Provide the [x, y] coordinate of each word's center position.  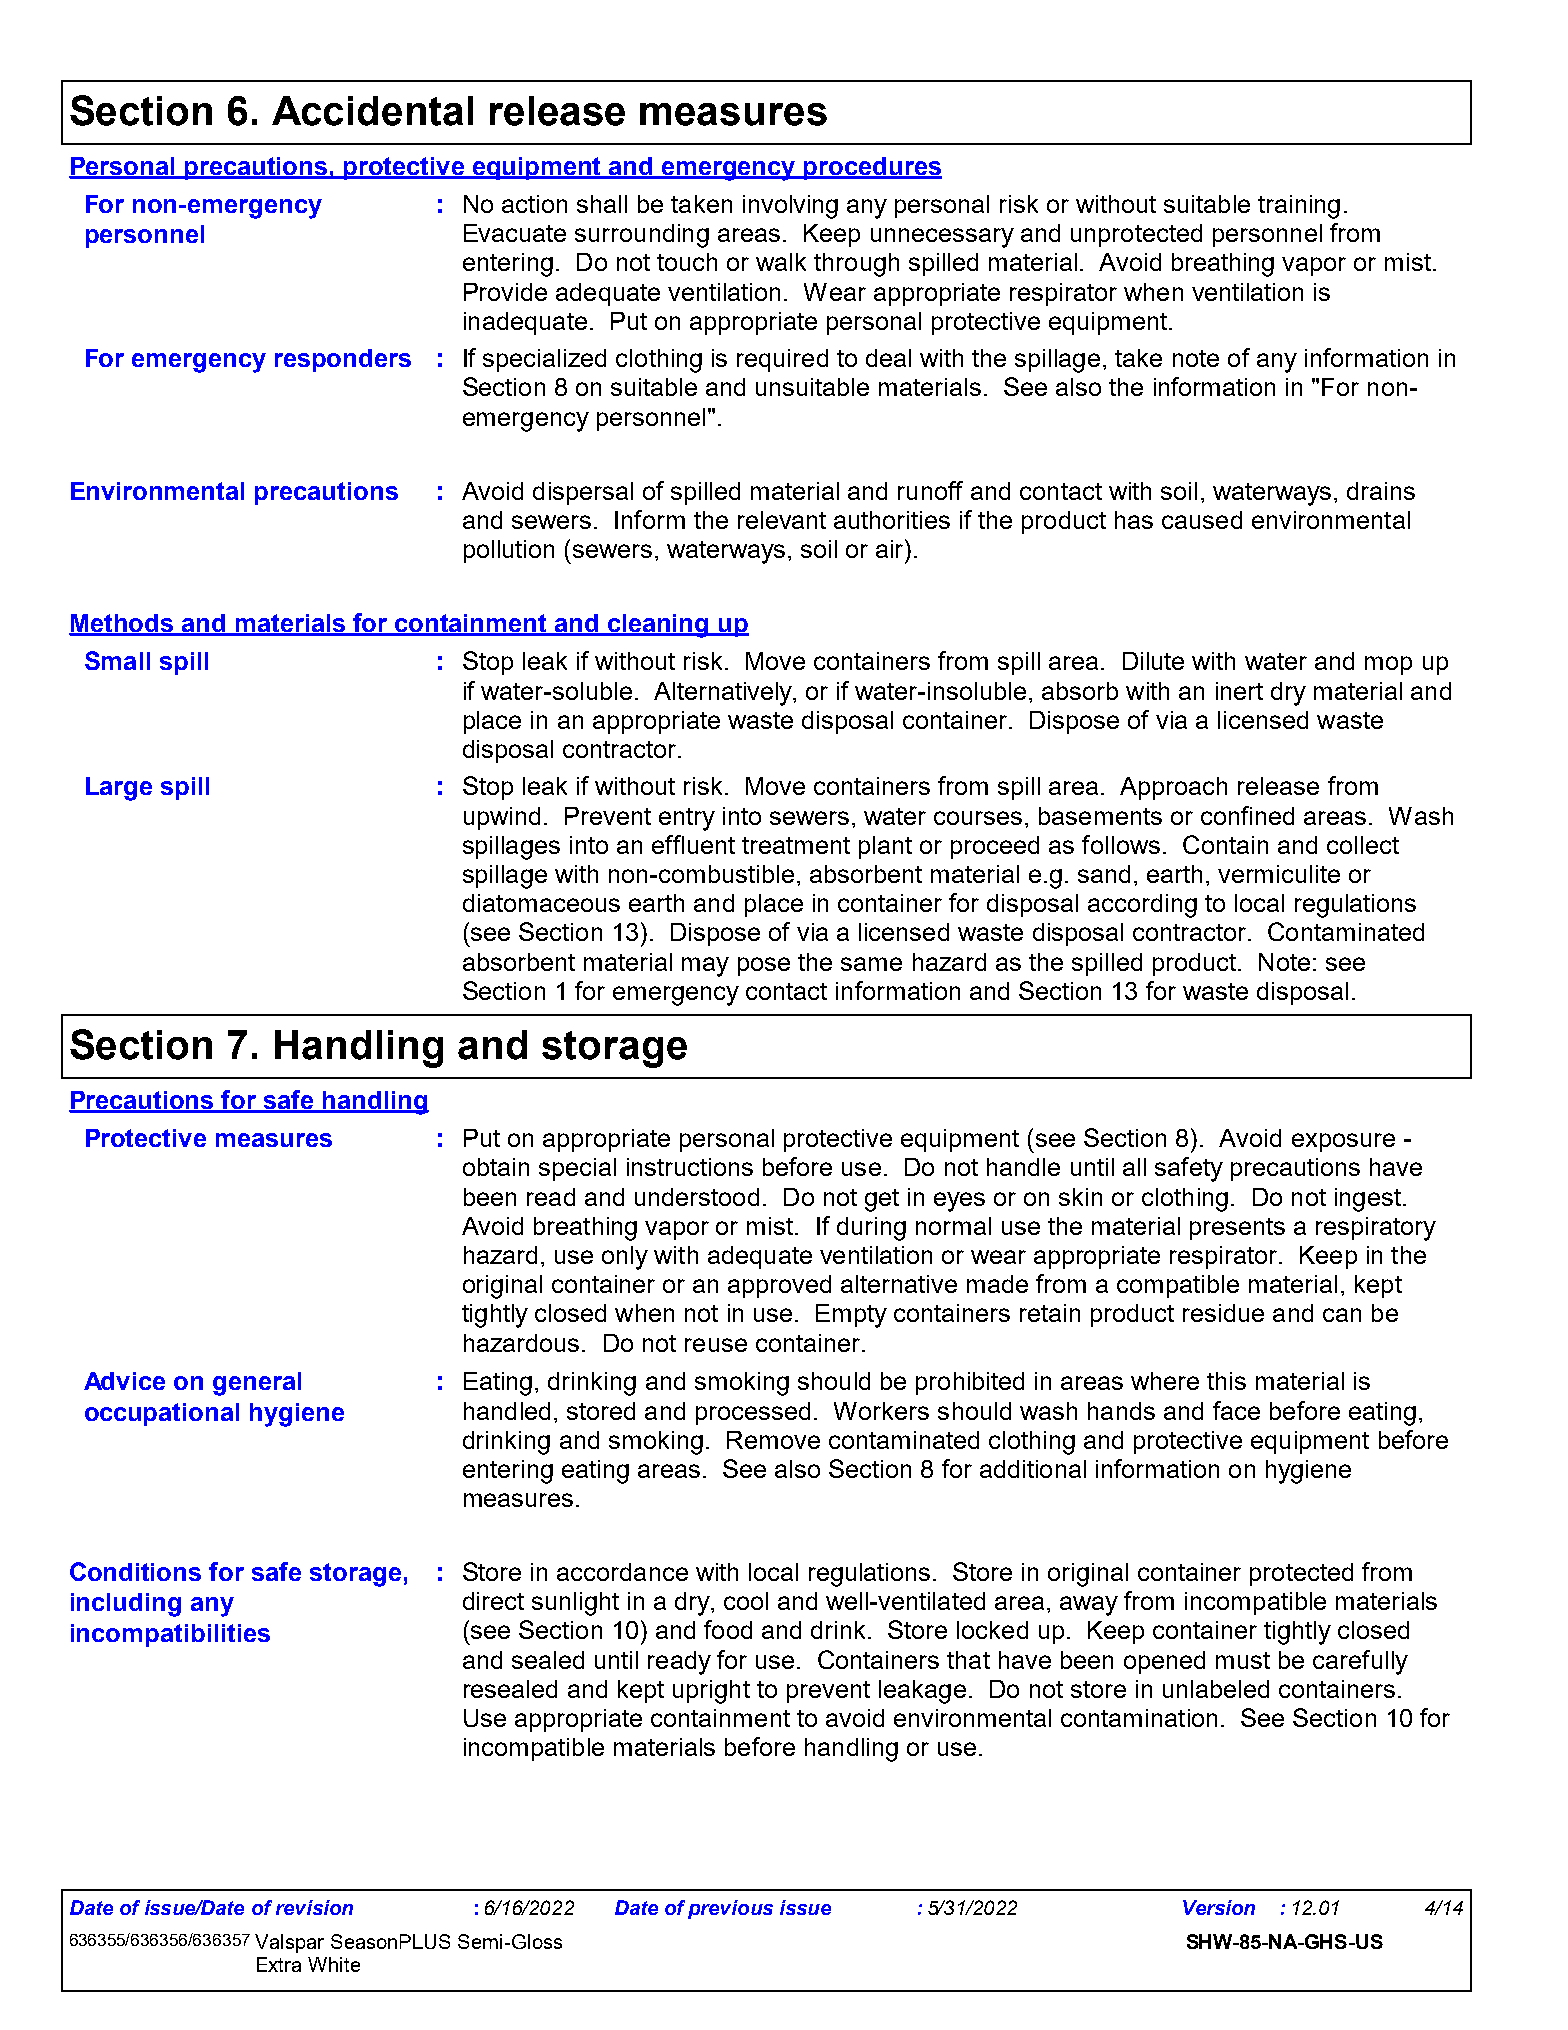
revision [314, 1907]
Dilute [1153, 661]
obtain [496, 1167]
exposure [1343, 1142]
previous [730, 1909]
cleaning [658, 626]
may [705, 967]
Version [1219, 1907]
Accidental [372, 111]
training [1299, 207]
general [257, 1384]
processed [753, 1413]
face [1236, 1410]
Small [117, 660]
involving [790, 207]
